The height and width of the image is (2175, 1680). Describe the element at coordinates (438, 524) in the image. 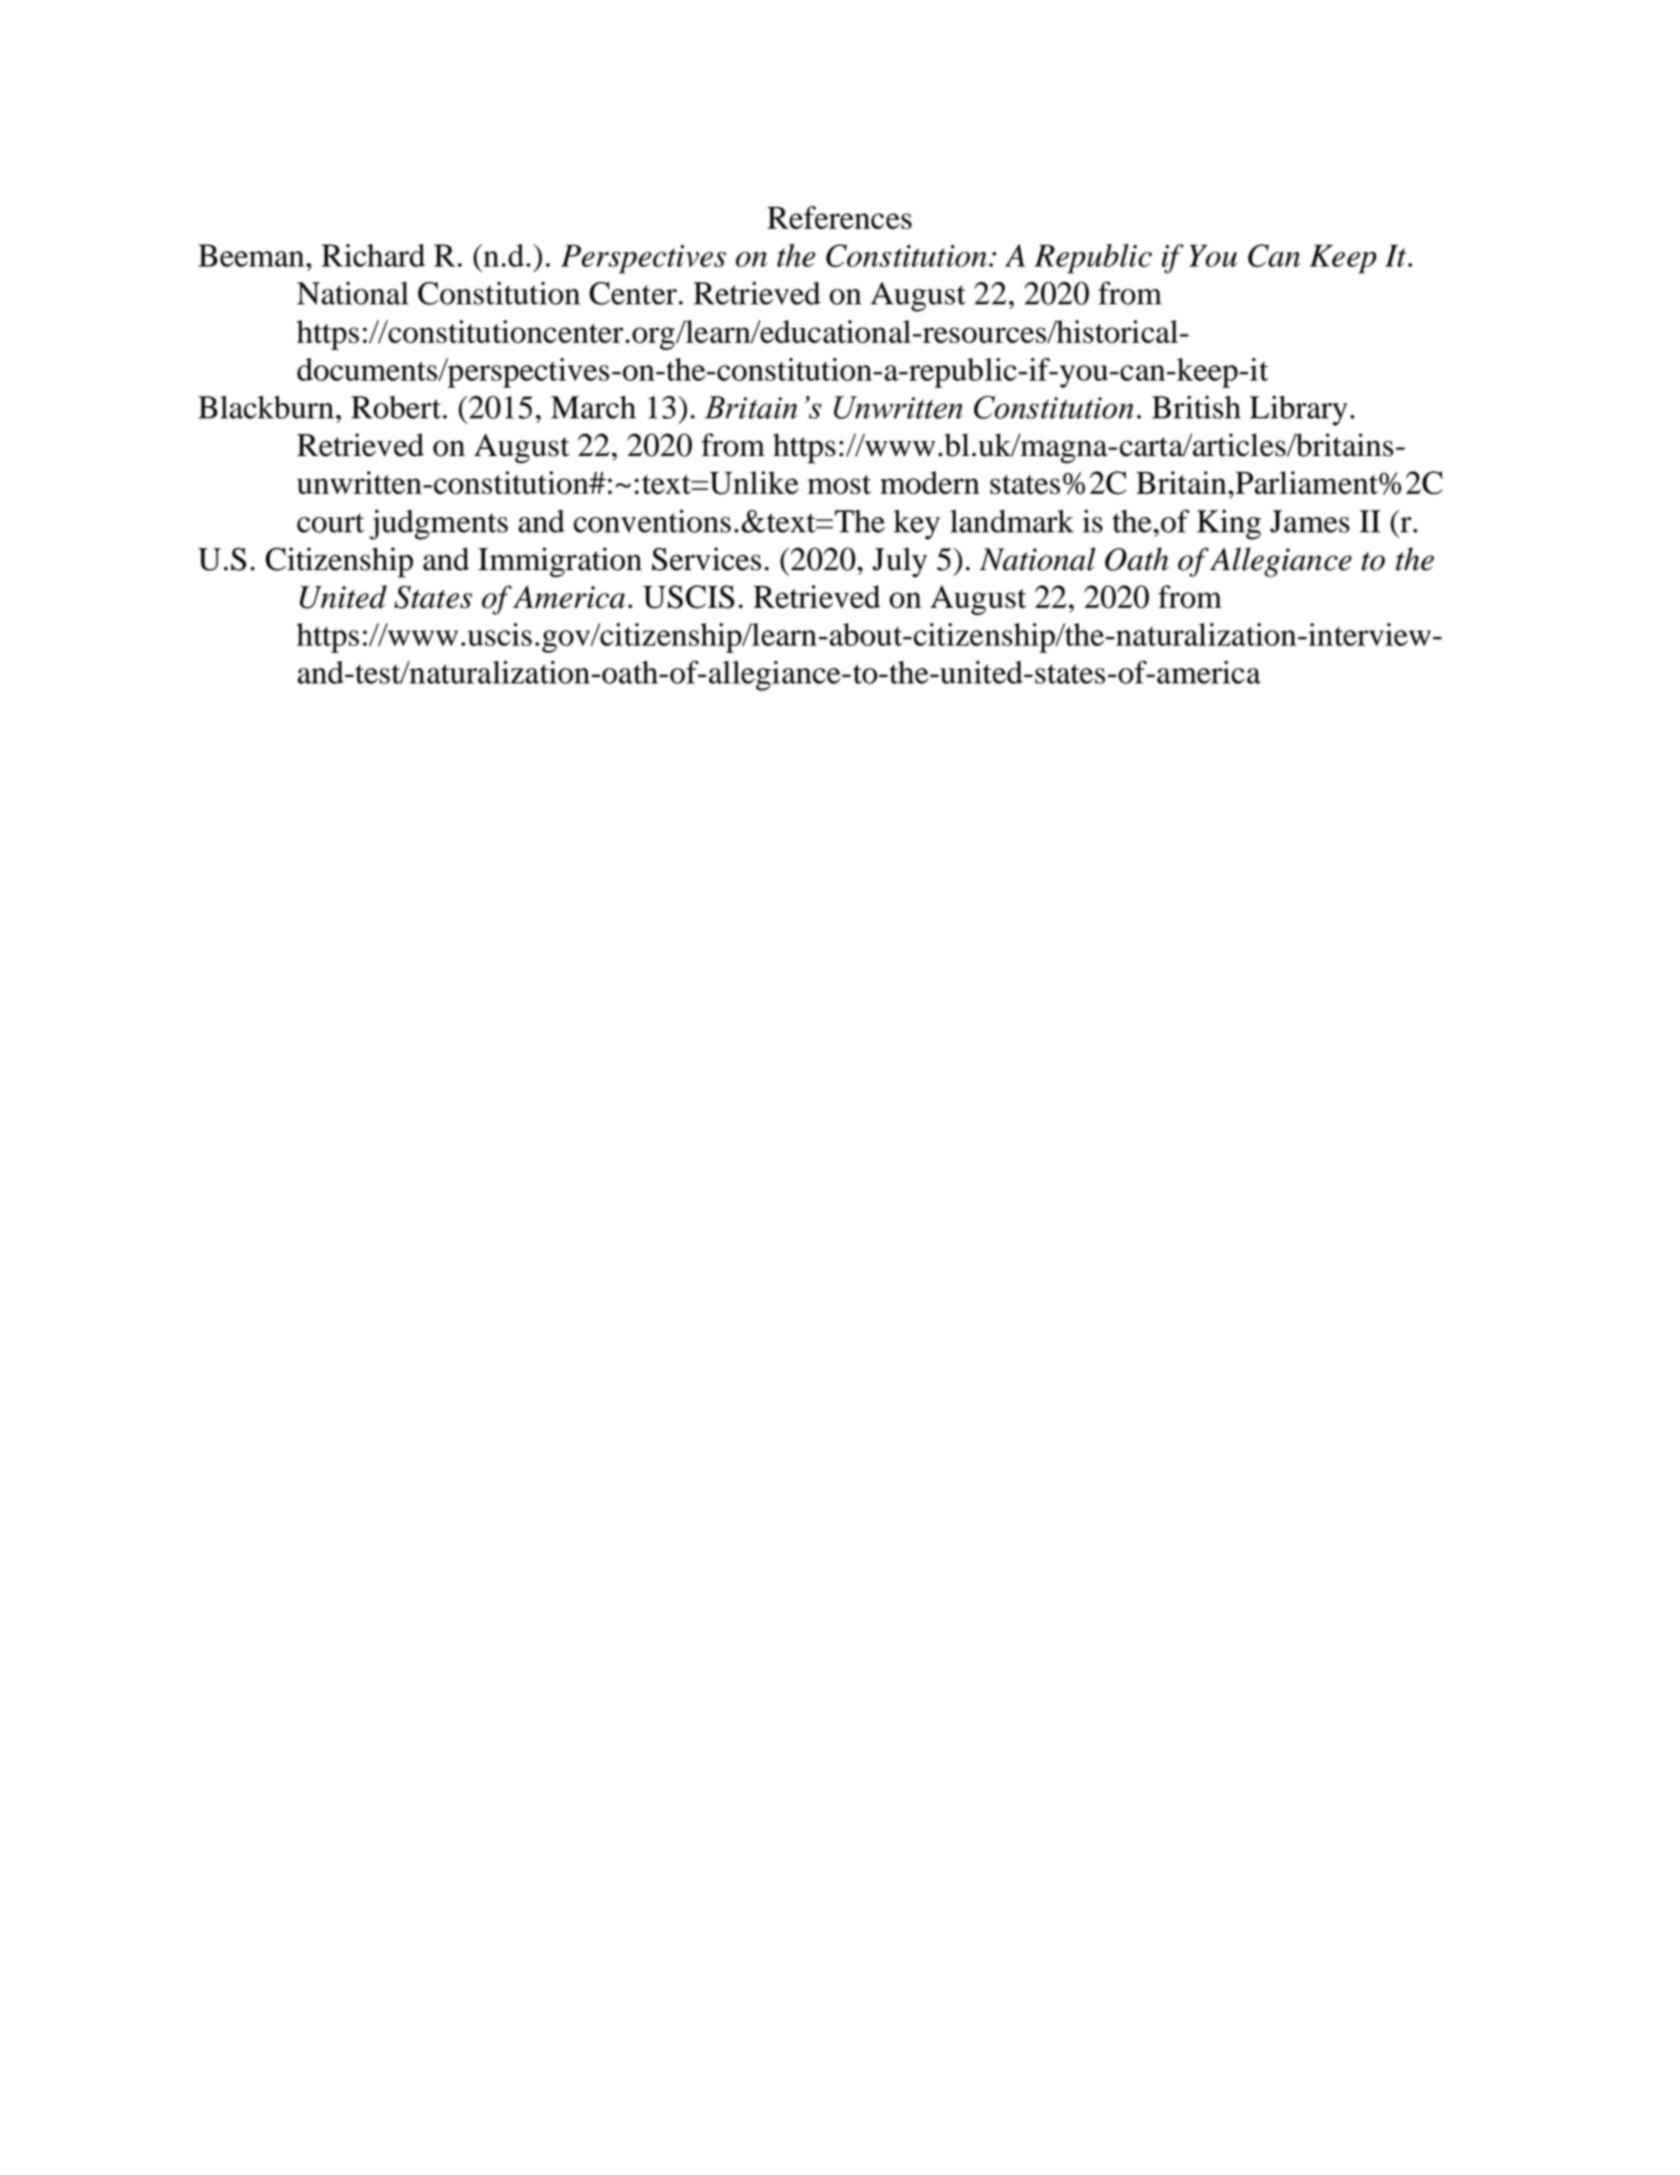

I see `judgments` at that location.
